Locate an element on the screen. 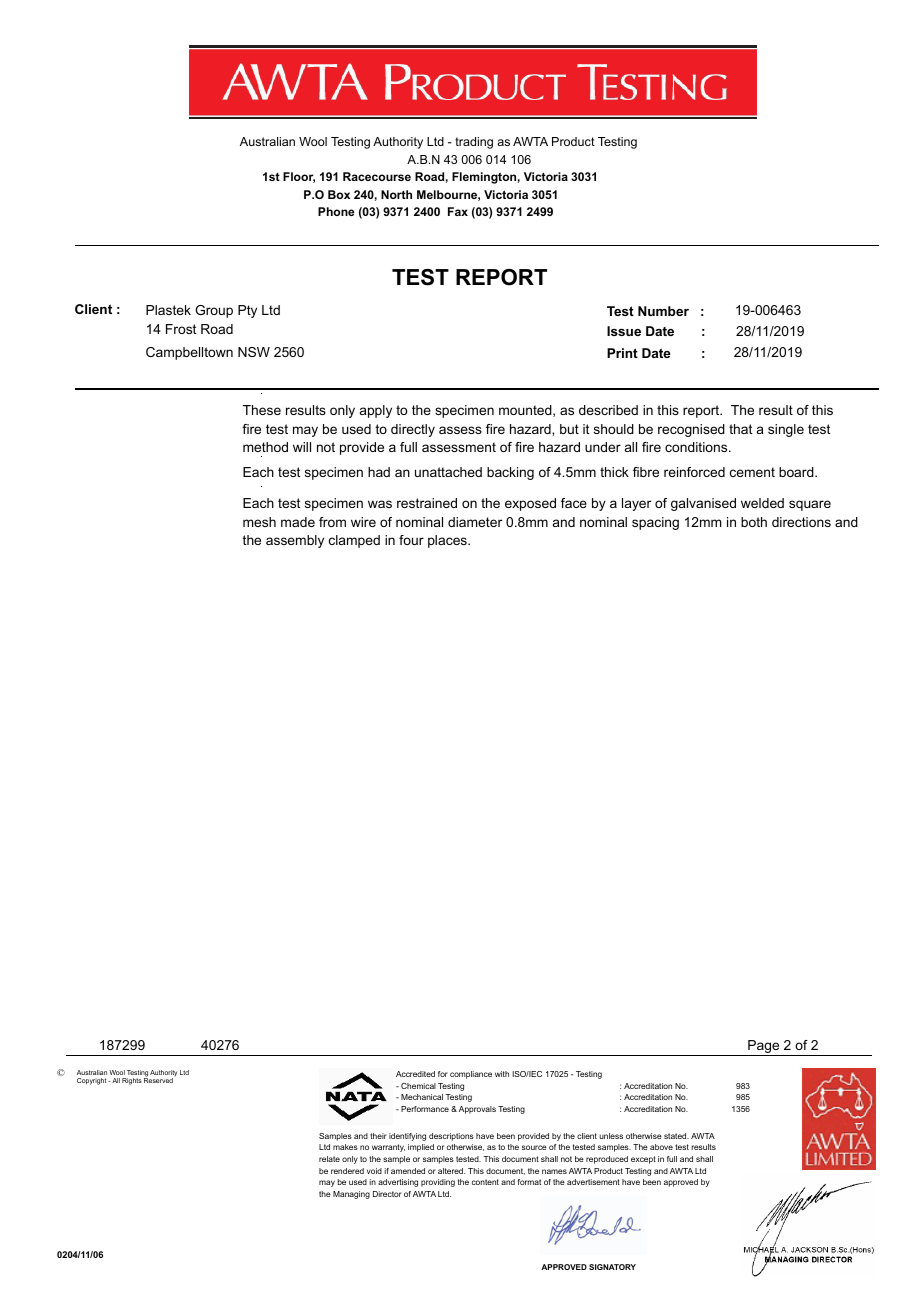  Fax is located at coordinates (458, 211).
